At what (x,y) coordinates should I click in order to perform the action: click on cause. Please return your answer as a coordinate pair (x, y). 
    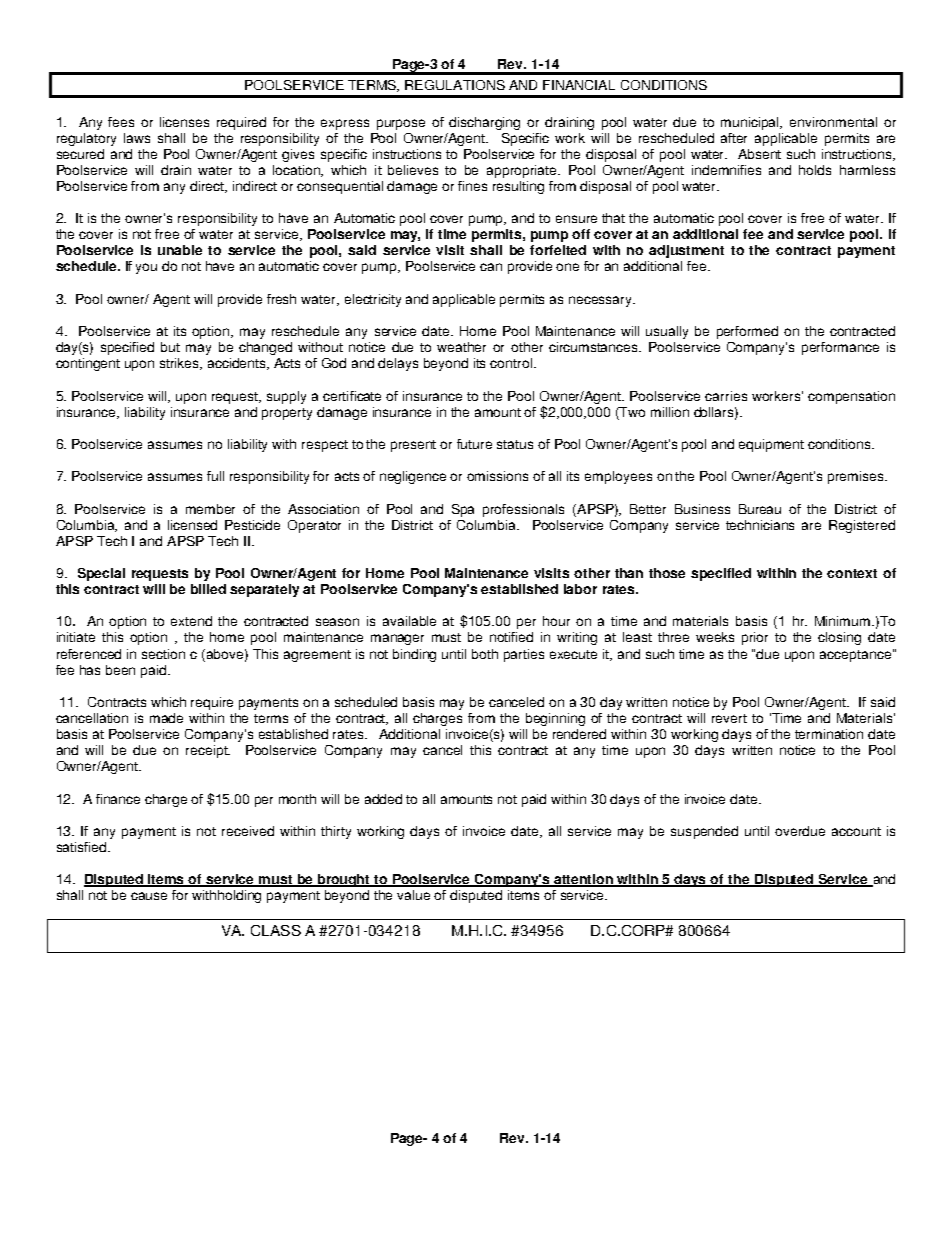
    Looking at the image, I should click on (149, 896).
